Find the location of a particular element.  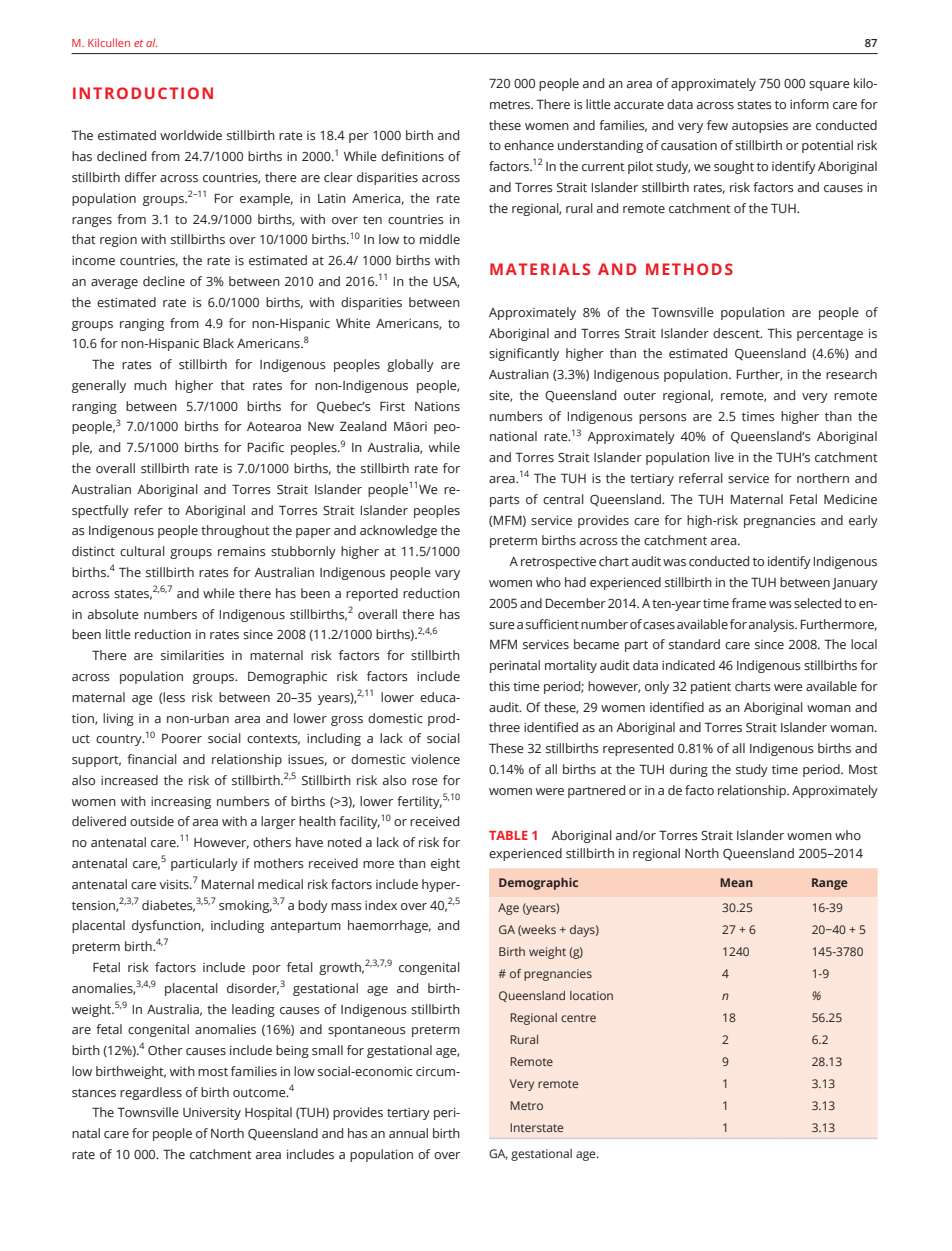

University is located at coordinates (212, 1113).
